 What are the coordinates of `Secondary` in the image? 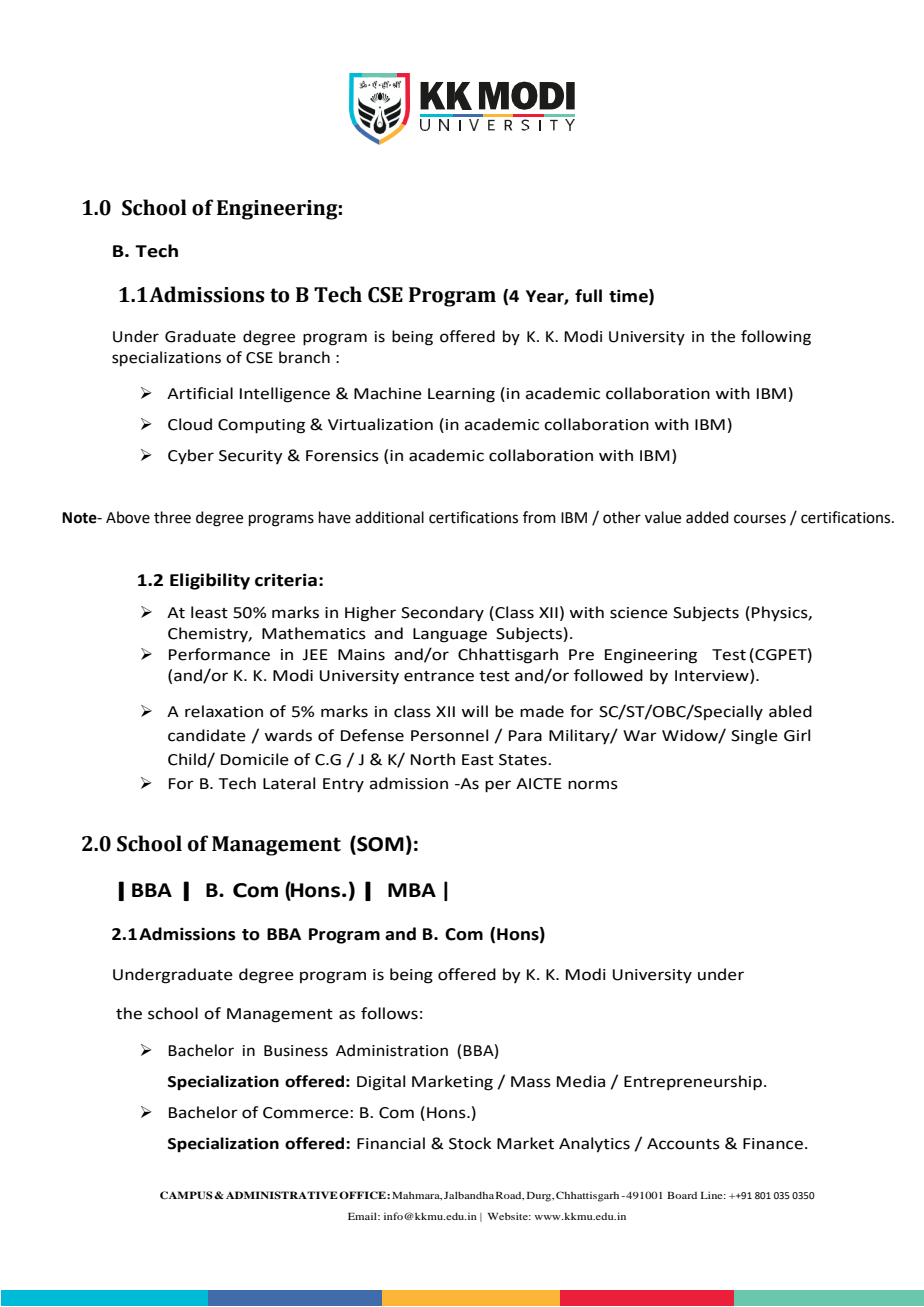 It's located at (442, 614).
